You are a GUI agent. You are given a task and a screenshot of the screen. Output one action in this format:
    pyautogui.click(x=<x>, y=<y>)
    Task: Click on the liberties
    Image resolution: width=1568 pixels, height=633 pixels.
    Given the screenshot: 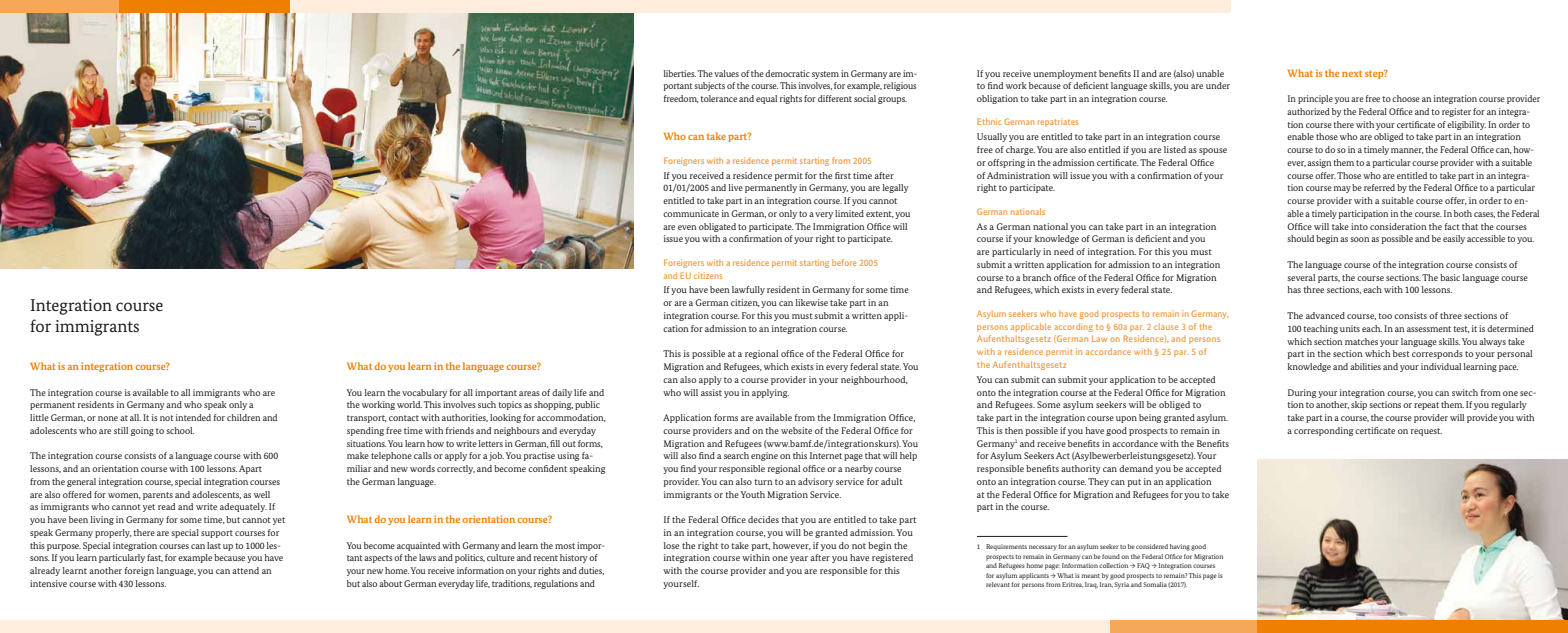 What is the action you would take?
    pyautogui.click(x=679, y=73)
